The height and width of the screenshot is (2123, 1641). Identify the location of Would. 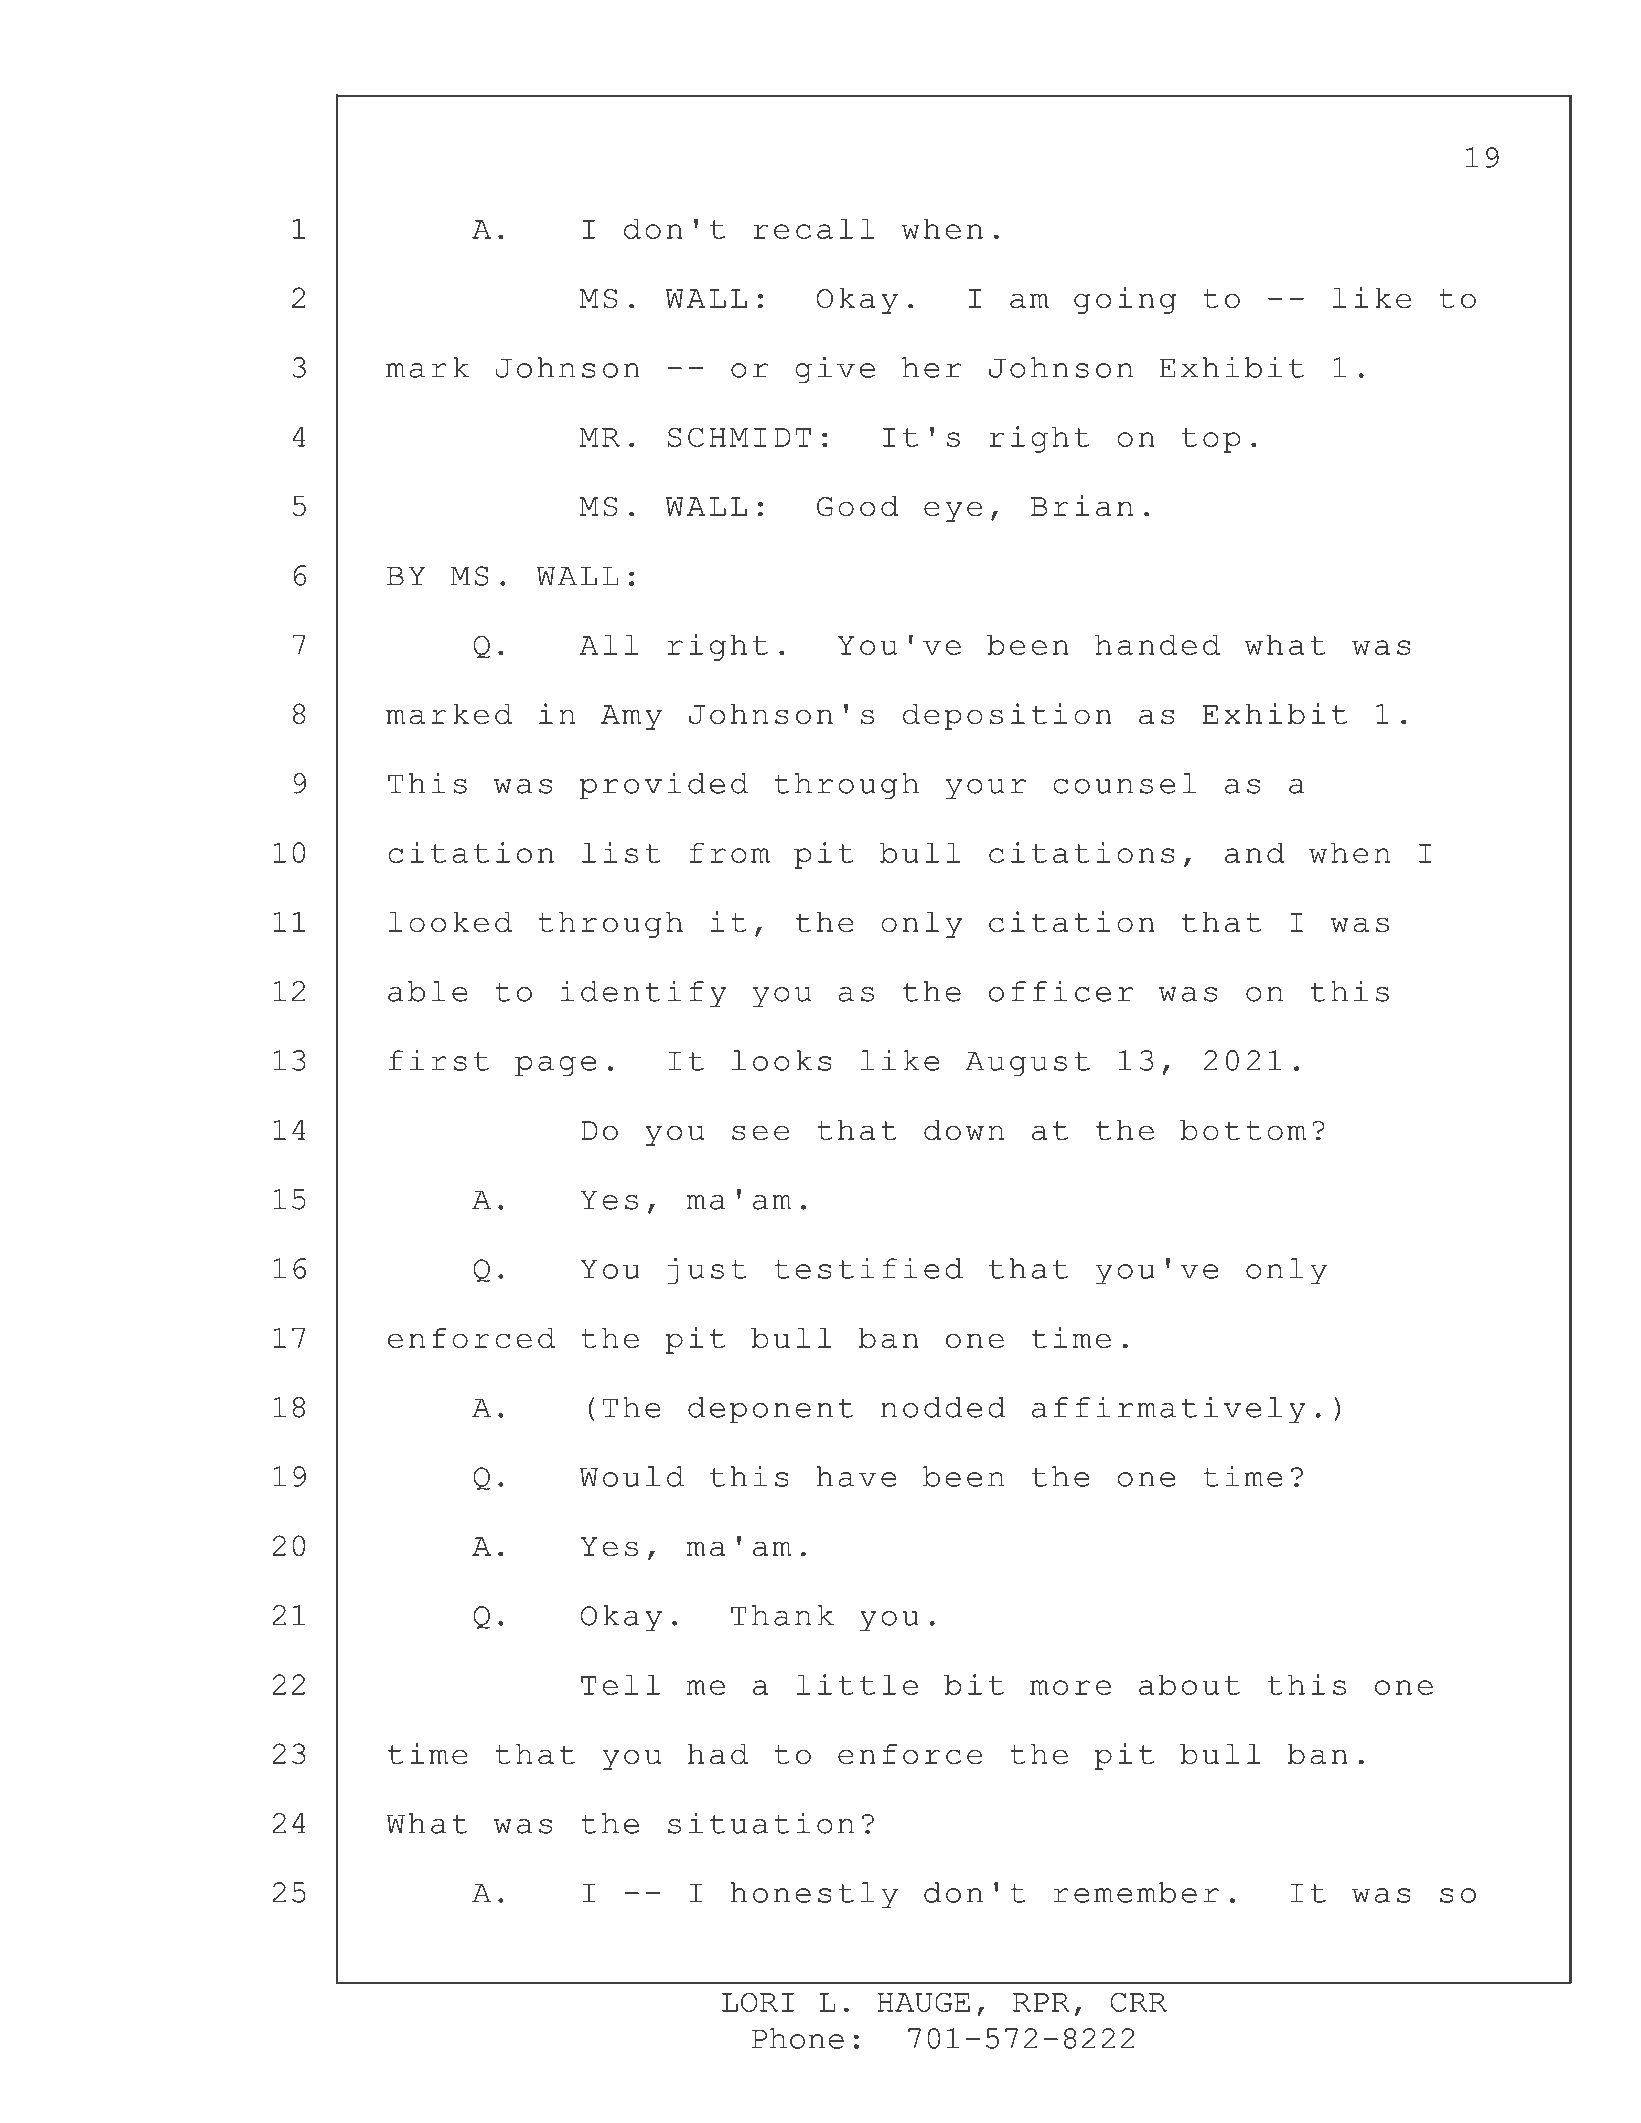
(632, 1476).
